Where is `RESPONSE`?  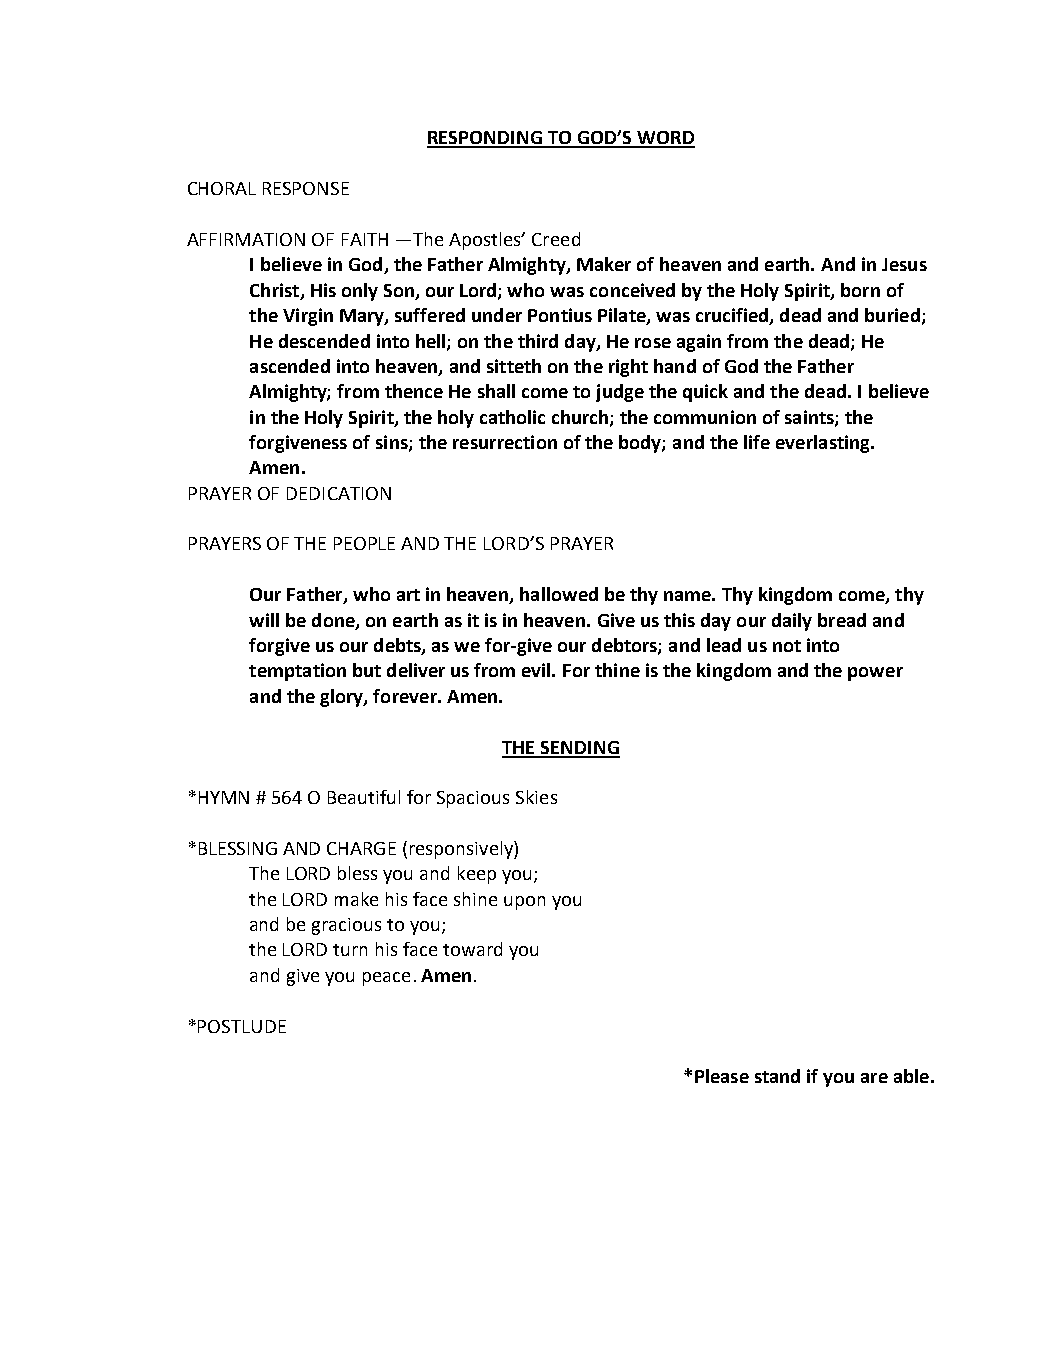
RESPONSE is located at coordinates (306, 188).
